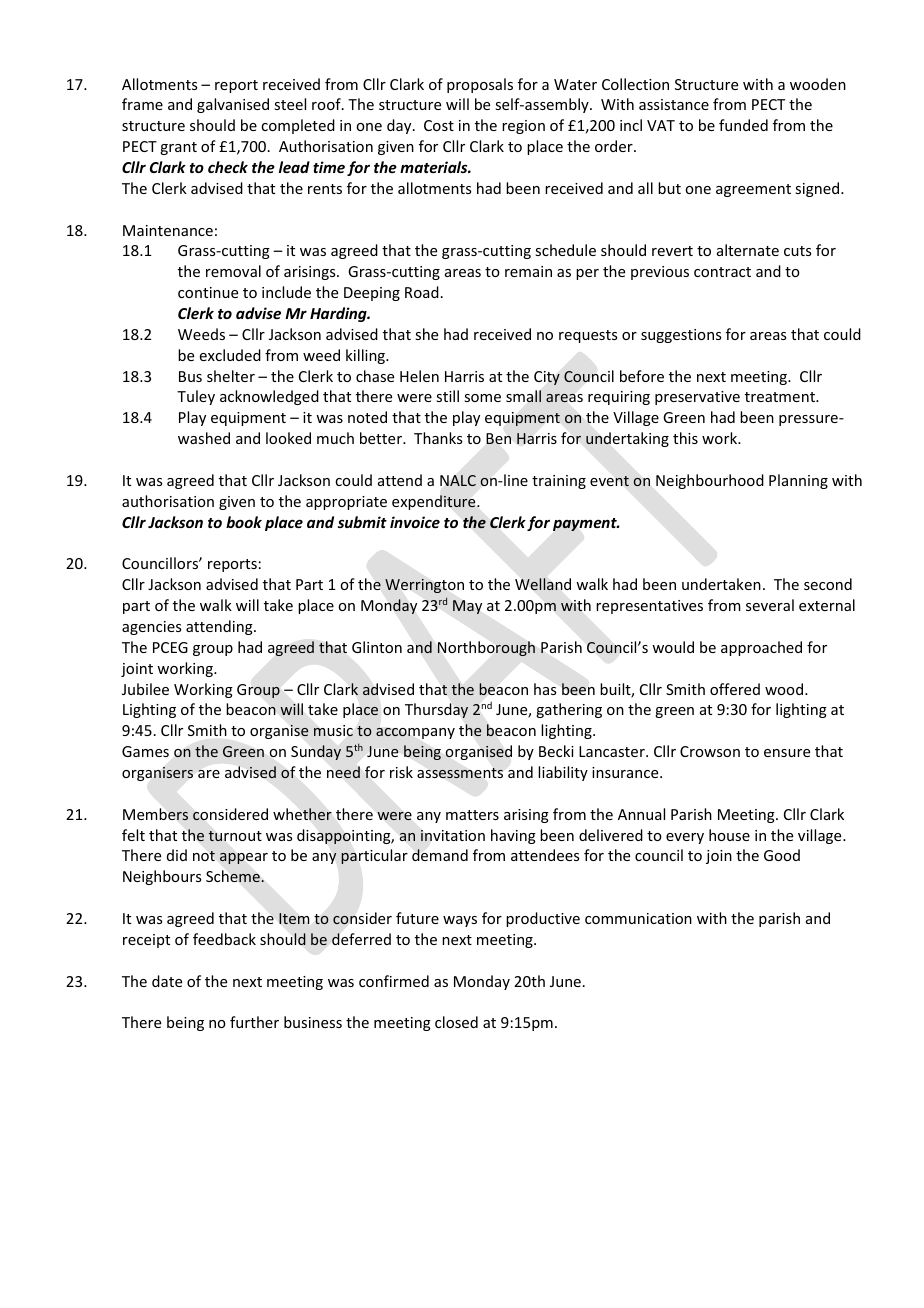 The width and height of the screenshot is (924, 1308). Describe the element at coordinates (167, 981) in the screenshot. I see `date` at that location.
